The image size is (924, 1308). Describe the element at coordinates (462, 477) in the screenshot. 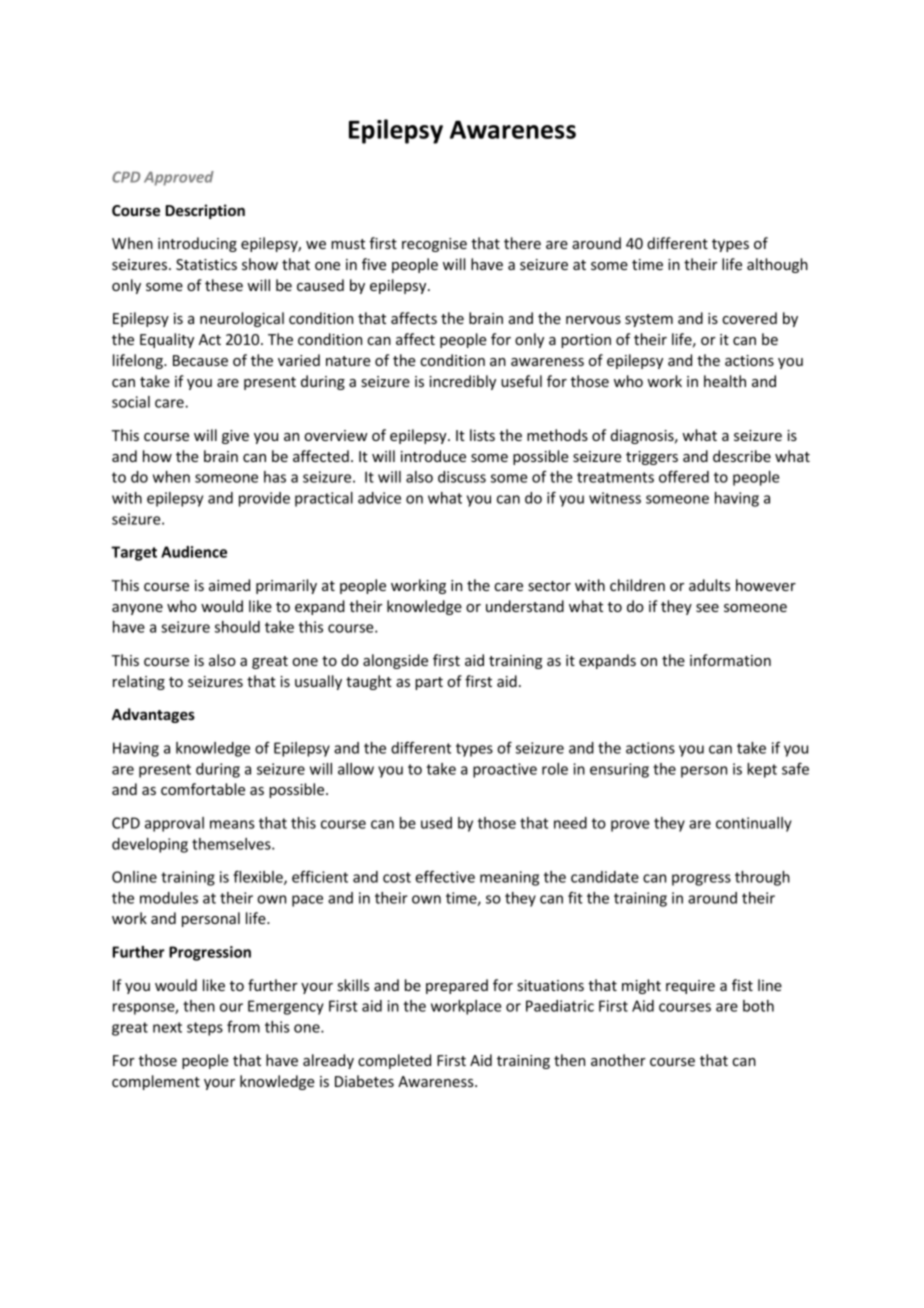

I see `discuss` at that location.
